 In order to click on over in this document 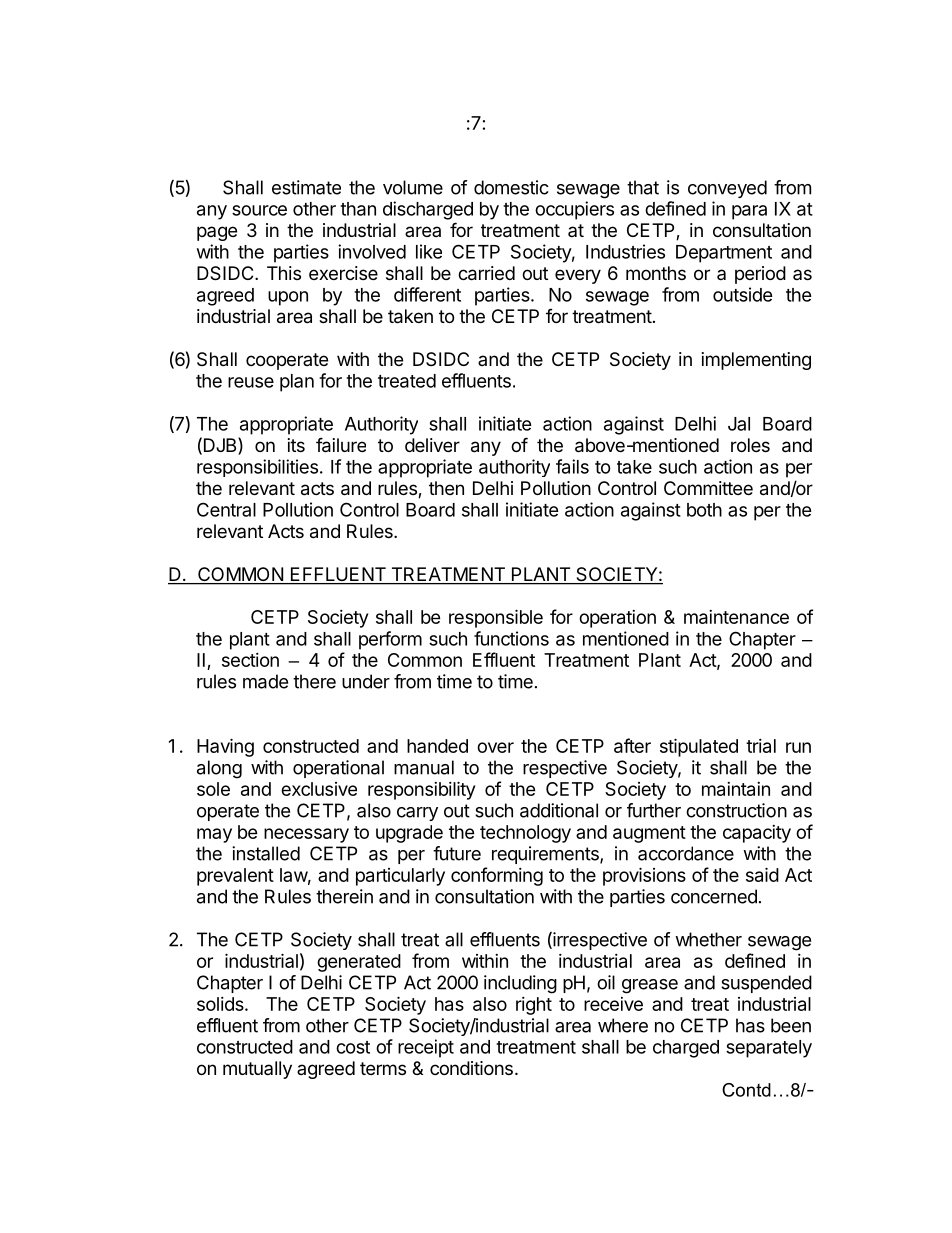, I will do `click(495, 747)`.
